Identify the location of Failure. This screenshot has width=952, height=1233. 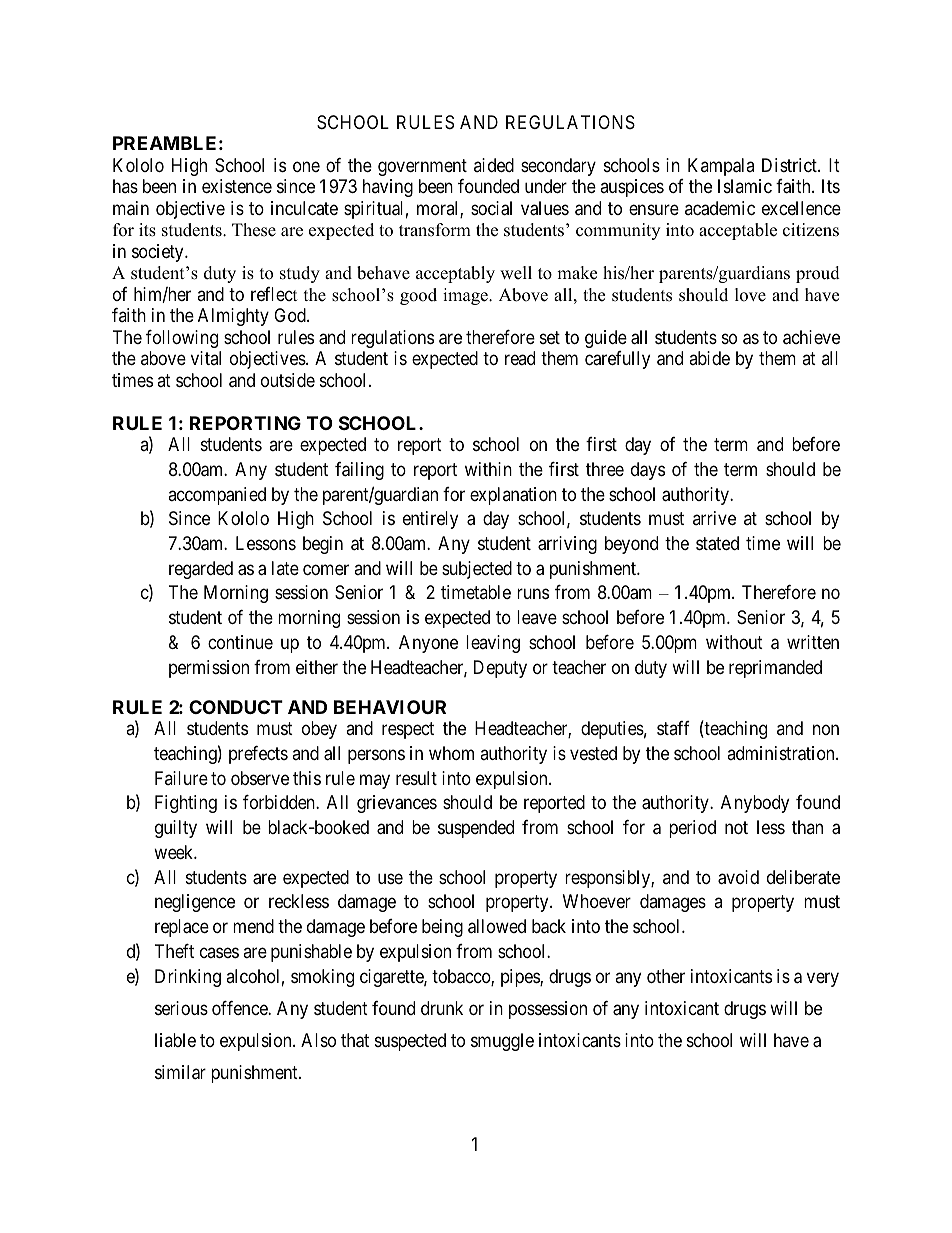
(181, 778).
